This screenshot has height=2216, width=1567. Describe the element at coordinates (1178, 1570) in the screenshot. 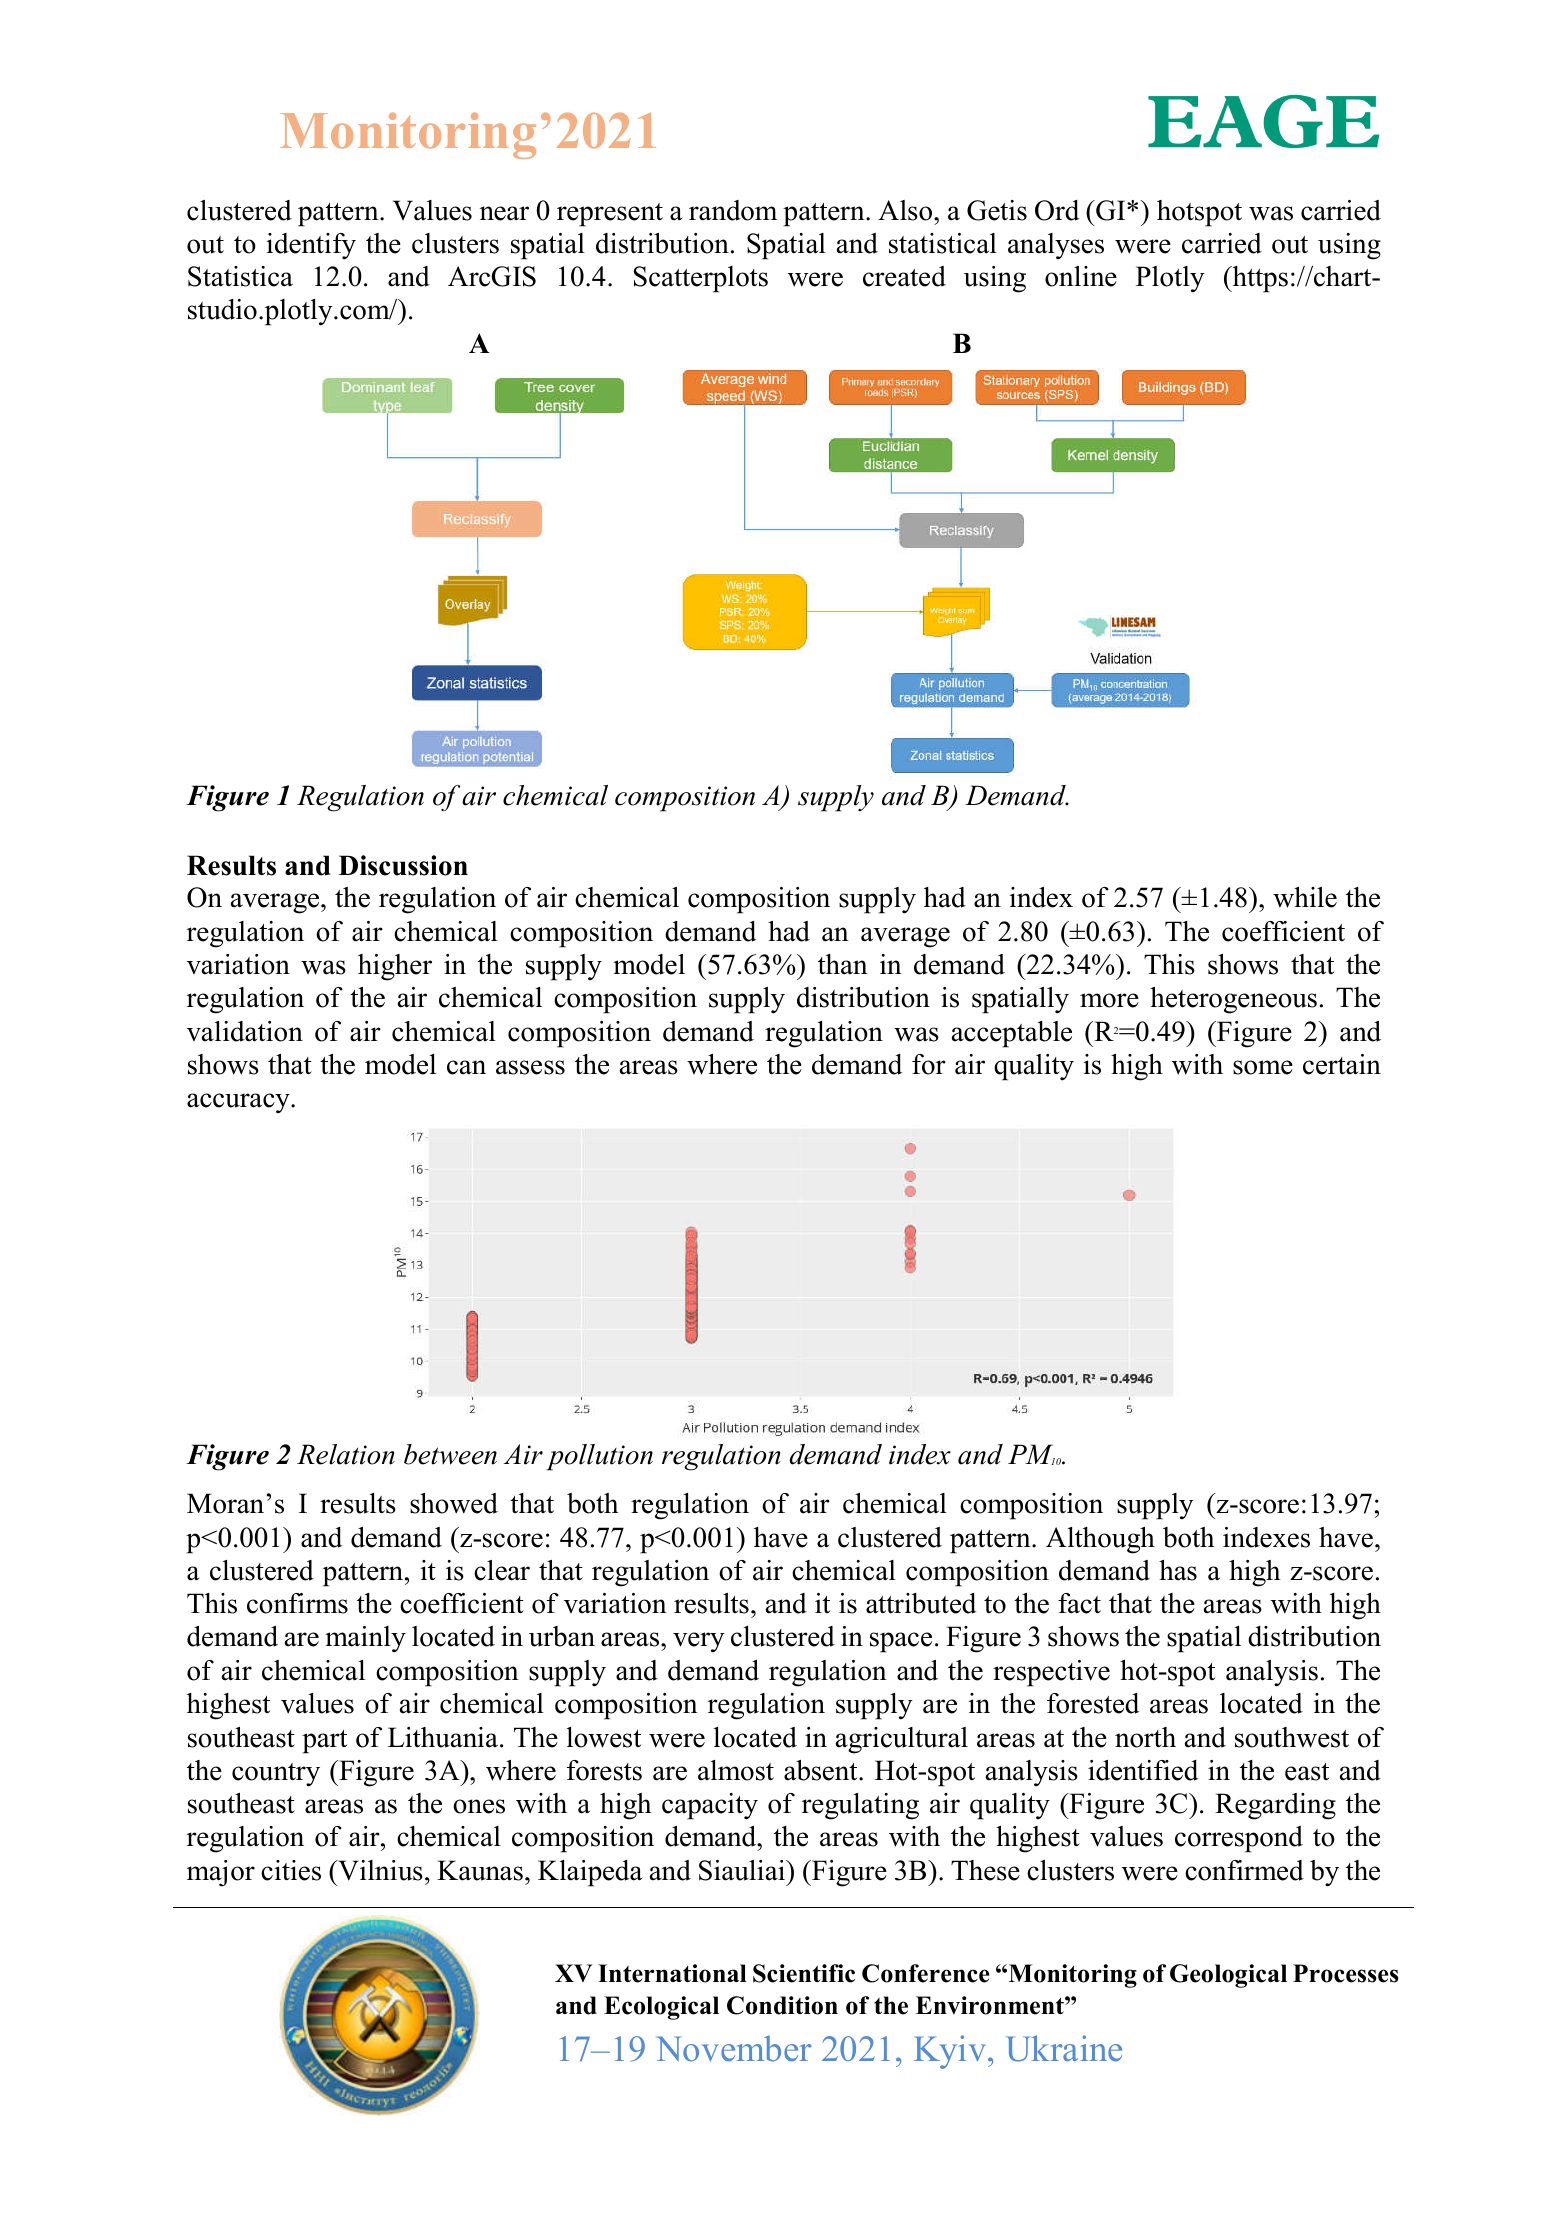

I see `has` at that location.
